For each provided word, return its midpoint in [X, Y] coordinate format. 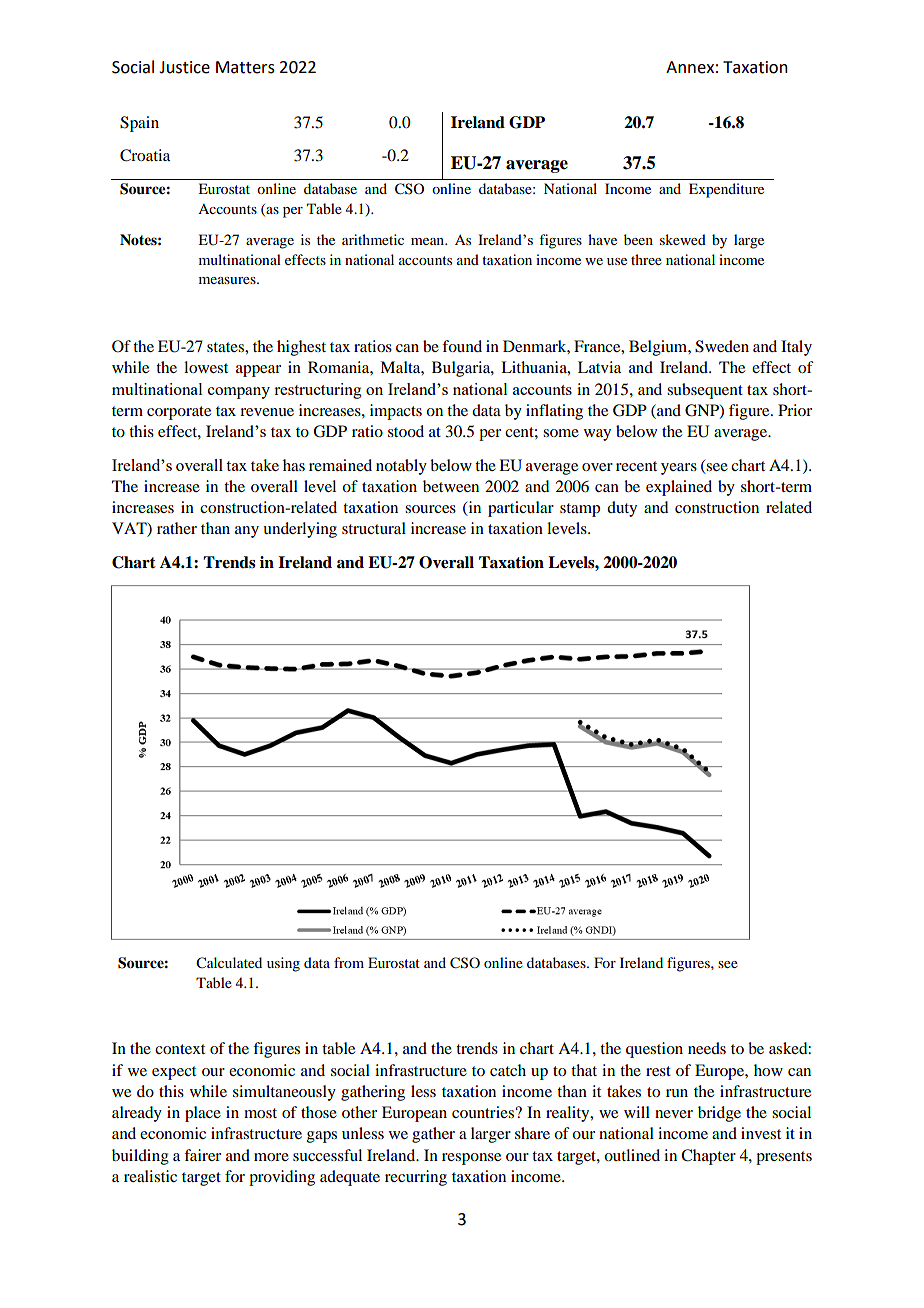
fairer [202, 1155]
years [679, 469]
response [471, 1159]
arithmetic [373, 239]
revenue [267, 412]
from [349, 962]
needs [707, 1048]
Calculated [229, 963]
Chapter [708, 1157]
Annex [690, 67]
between [451, 486]
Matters [245, 67]
